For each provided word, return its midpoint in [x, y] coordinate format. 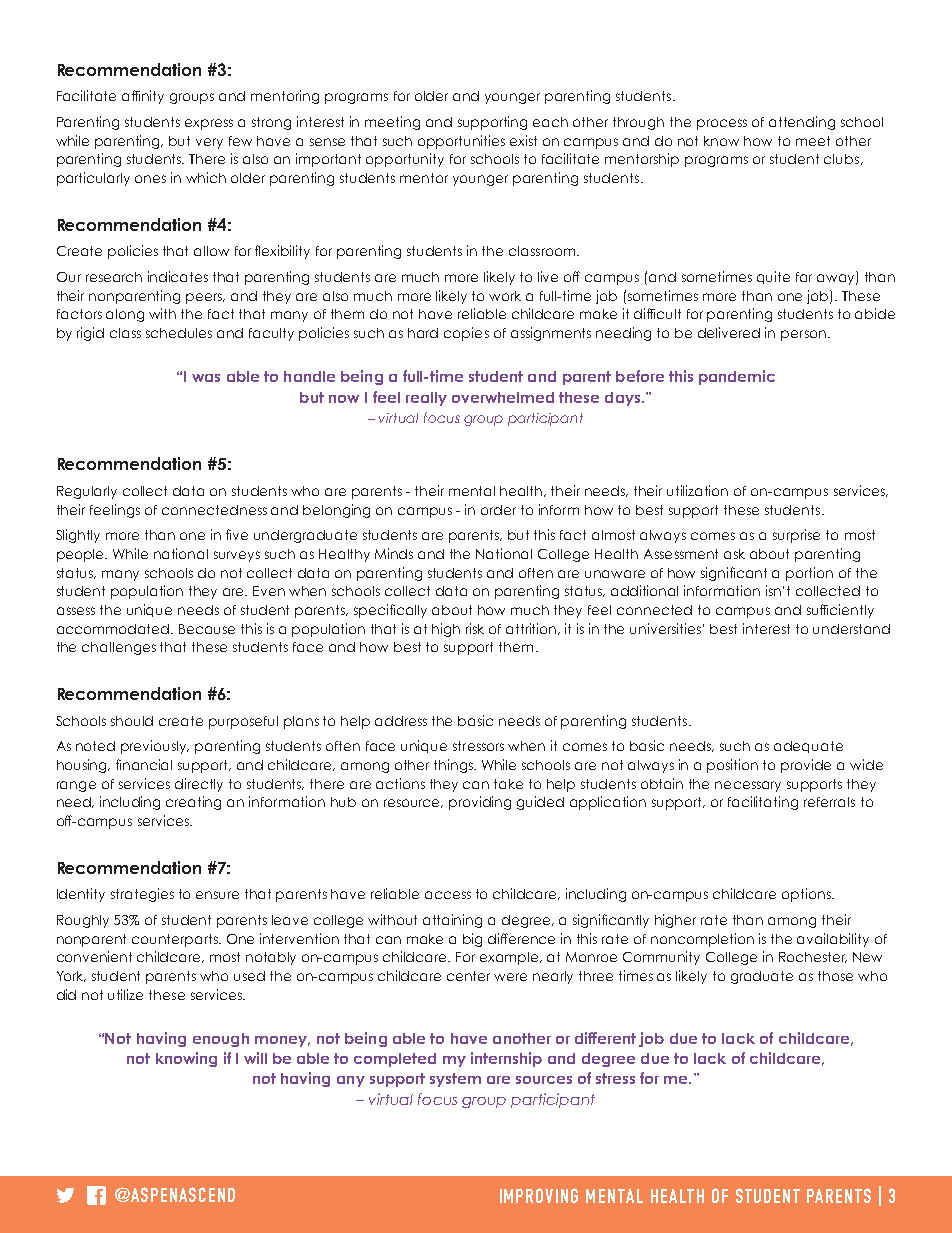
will [255, 1058]
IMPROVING [539, 1195]
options [807, 895]
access [448, 895]
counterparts [176, 940]
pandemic [737, 377]
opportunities [461, 142]
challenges [119, 648]
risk [475, 628]
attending [802, 123]
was [206, 378]
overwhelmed [503, 397]
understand [851, 629]
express [209, 124]
